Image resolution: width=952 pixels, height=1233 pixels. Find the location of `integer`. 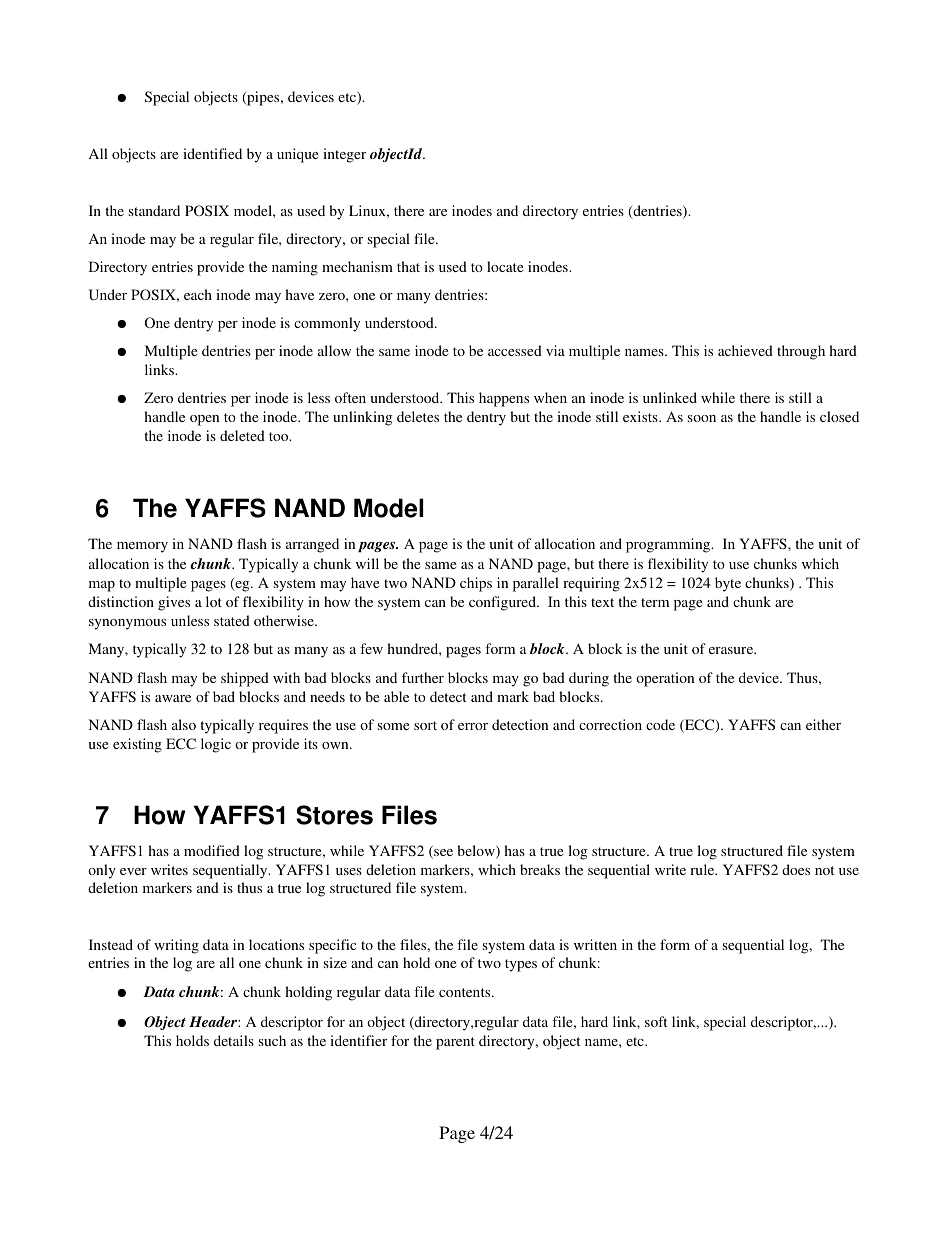

integer is located at coordinates (344, 155).
